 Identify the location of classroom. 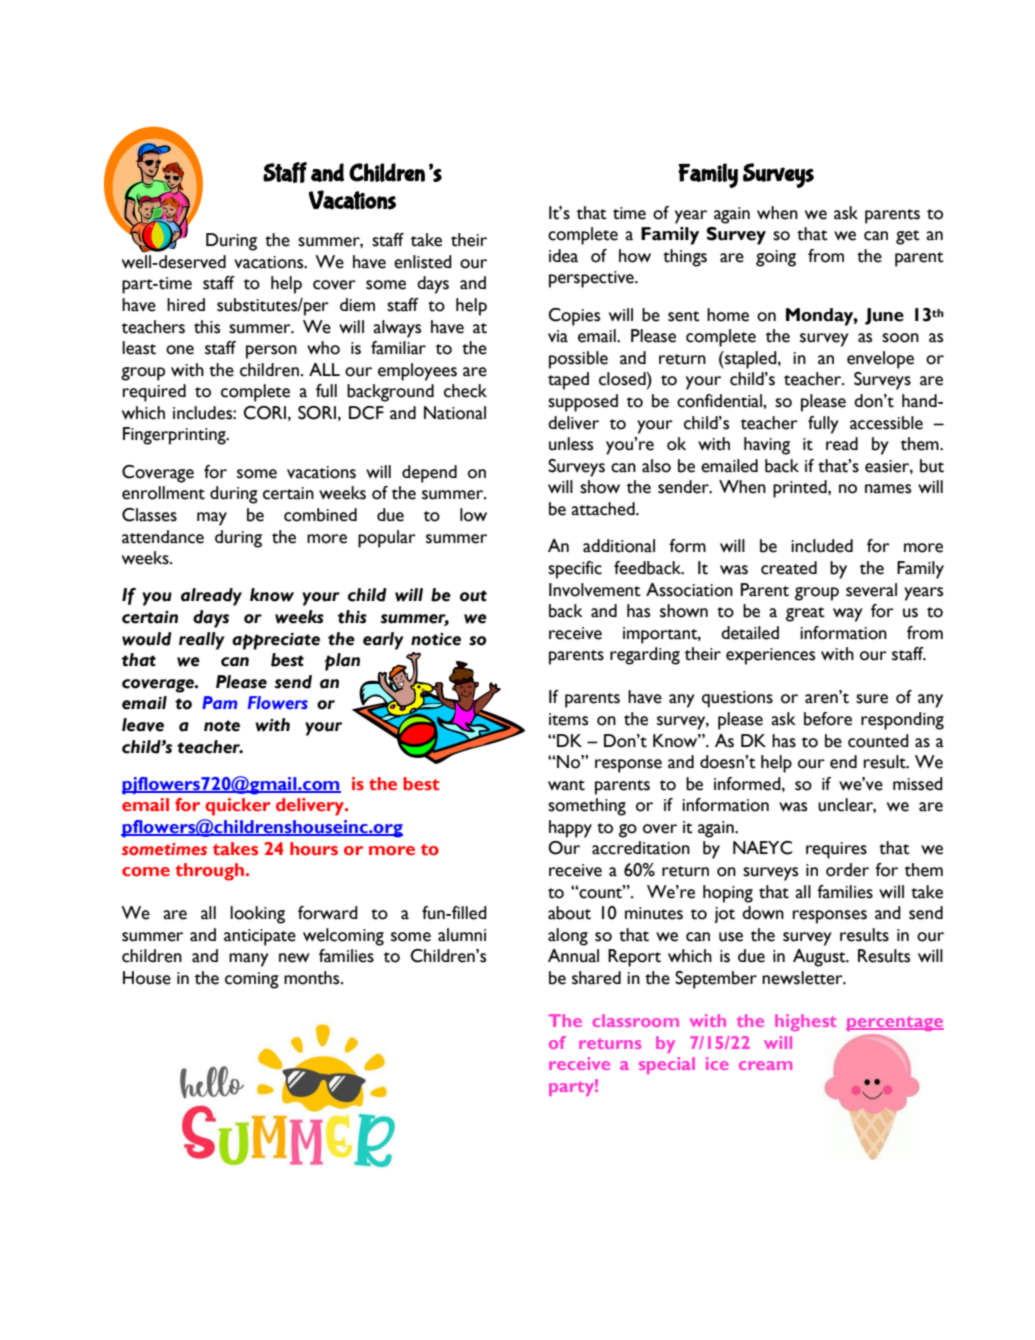
(635, 1020).
